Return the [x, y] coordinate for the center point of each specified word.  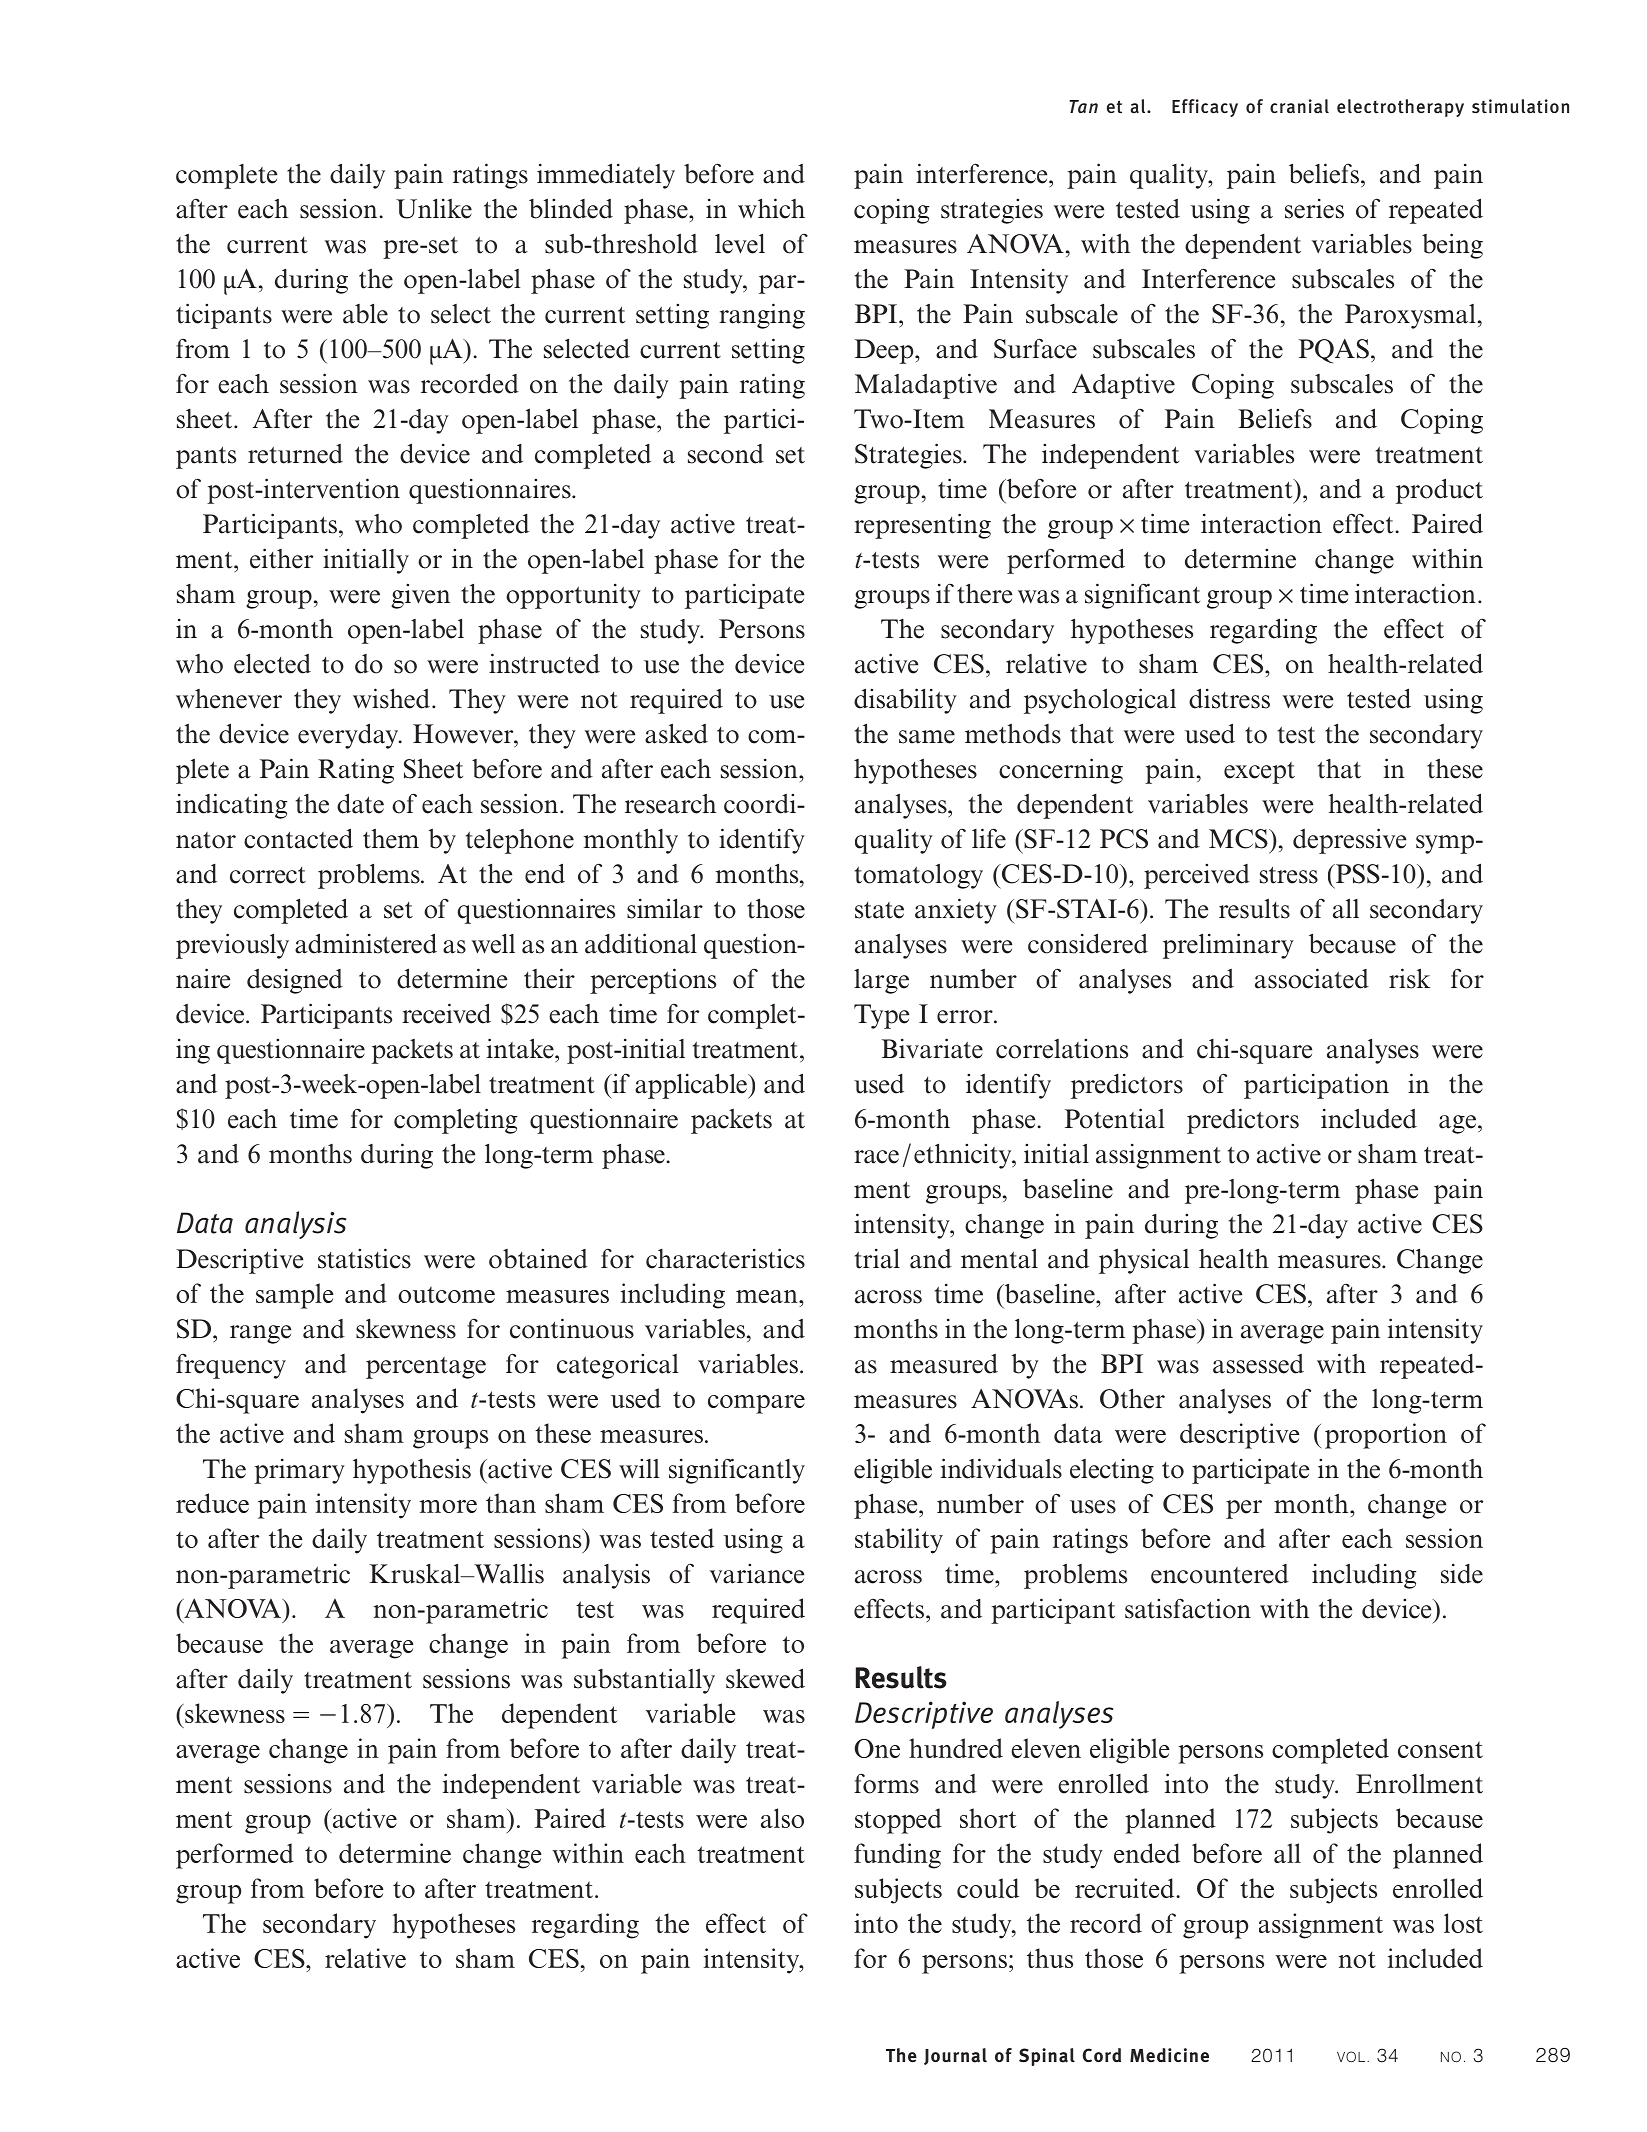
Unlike [434, 208]
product [1439, 491]
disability [905, 701]
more [448, 1506]
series [1314, 208]
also [782, 1818]
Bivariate [932, 1048]
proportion [1386, 1436]
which [771, 208]
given [420, 596]
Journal [955, 2056]
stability [899, 1541]
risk [1409, 978]
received [446, 1013]
